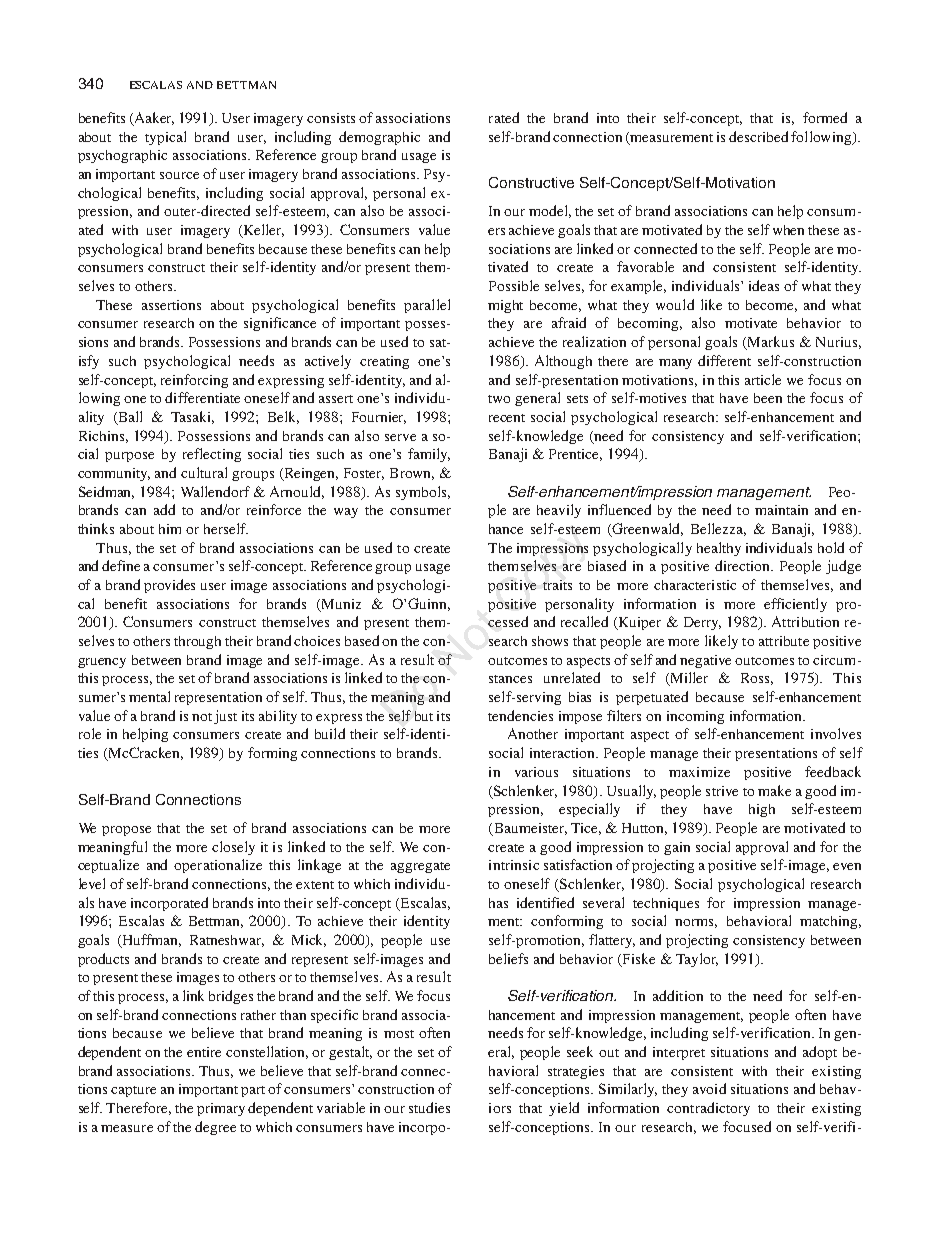  Describe the element at coordinates (165, 138) in the document. I see `typical` at that location.
